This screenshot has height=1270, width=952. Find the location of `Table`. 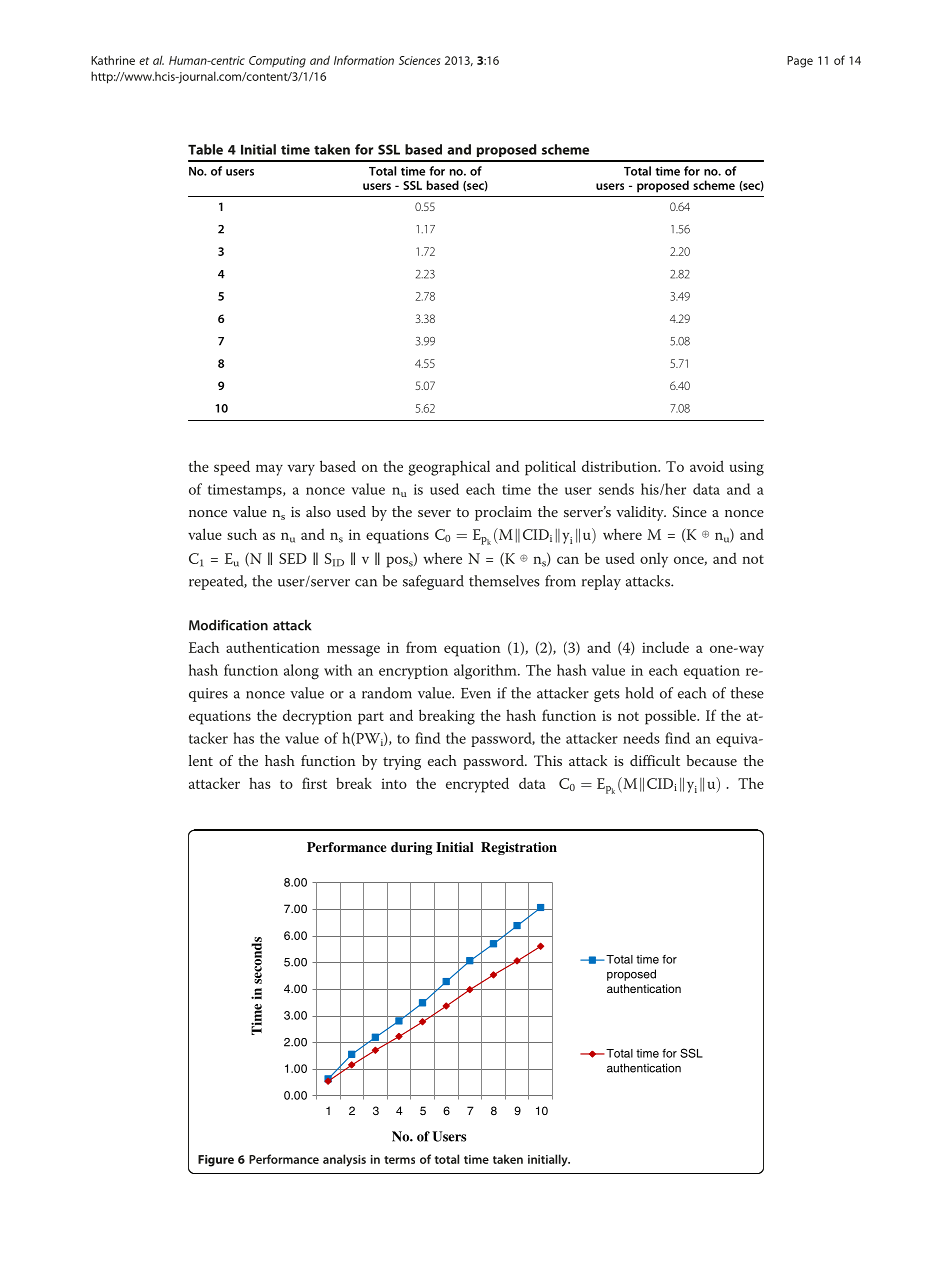

Table is located at coordinates (205, 149).
